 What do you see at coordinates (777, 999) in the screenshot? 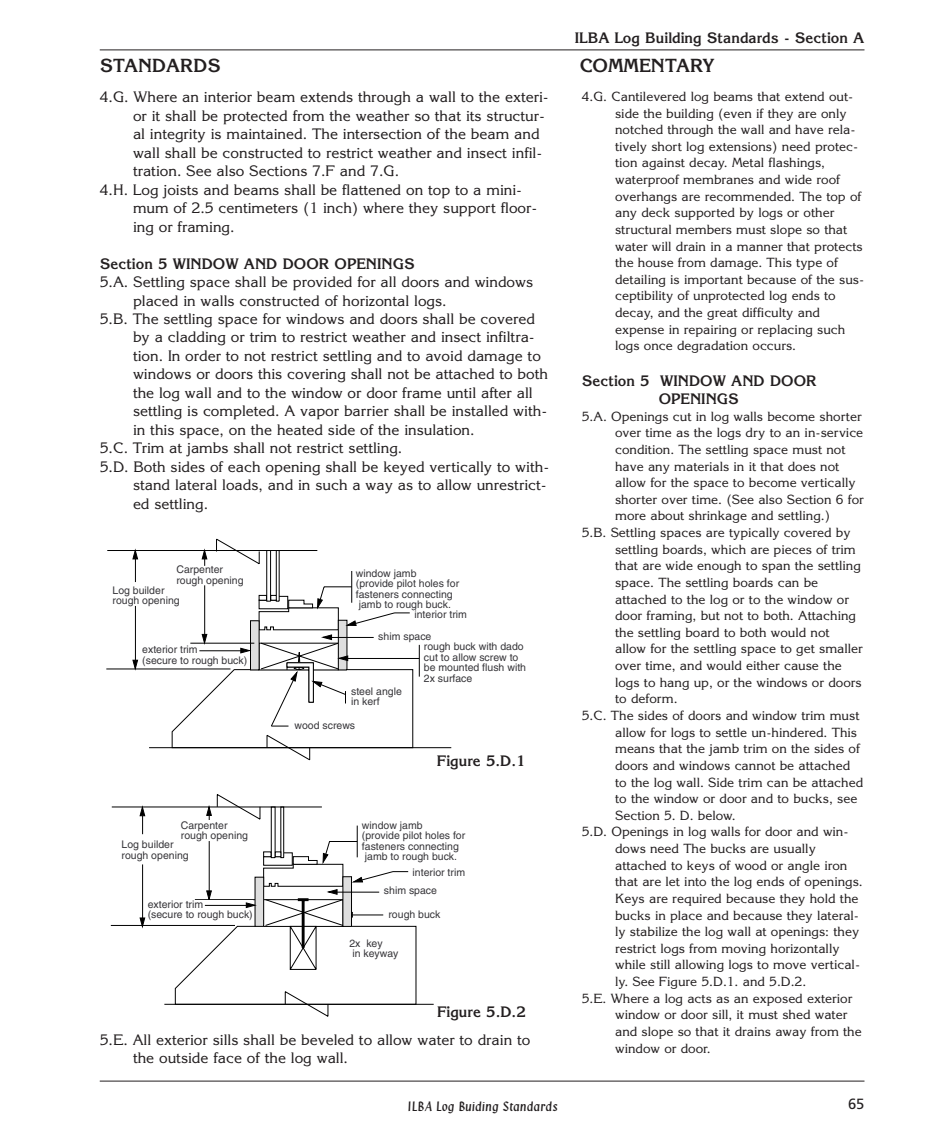
I see `exposed` at bounding box center [777, 999].
